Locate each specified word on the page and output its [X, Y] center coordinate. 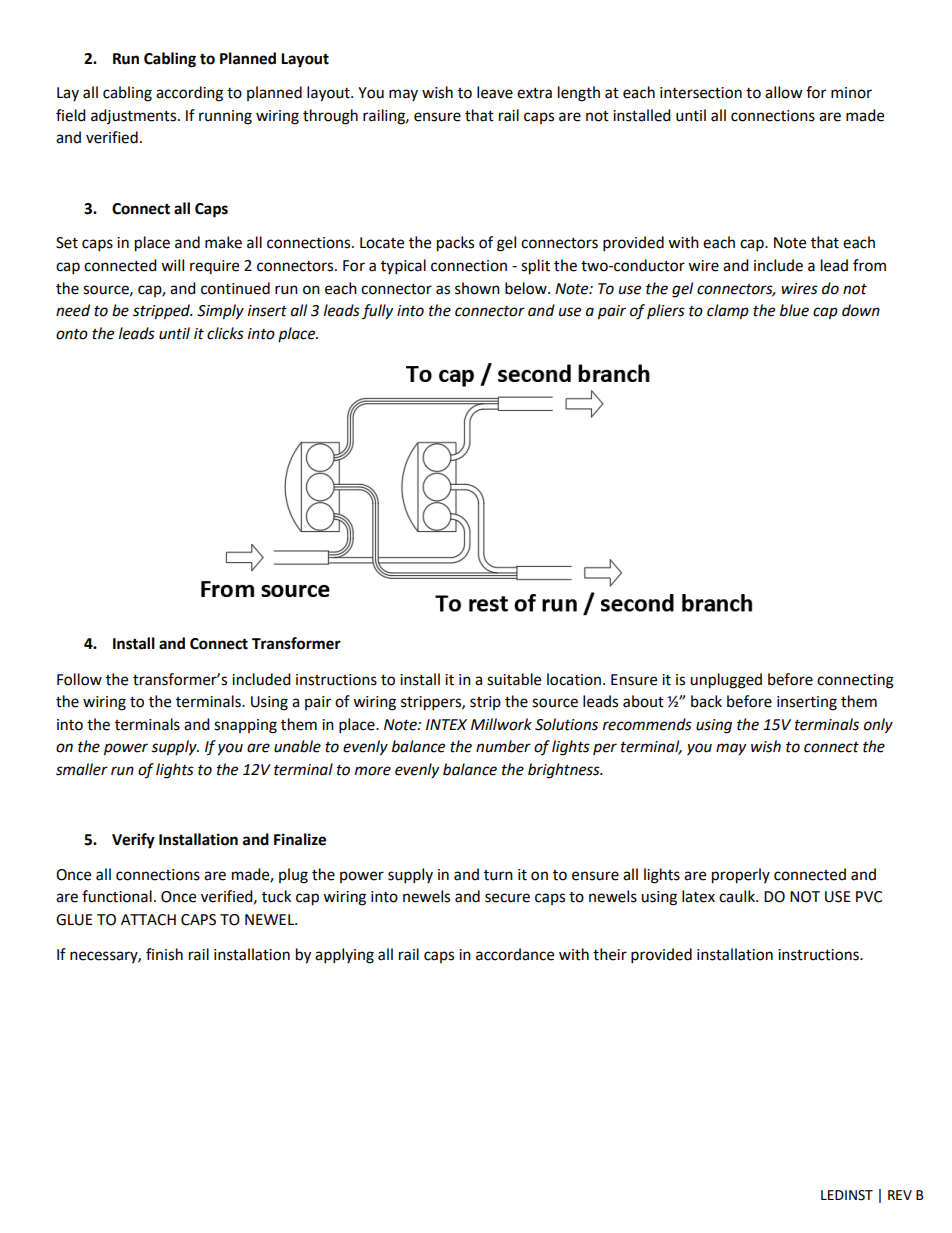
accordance [515, 954]
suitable [514, 679]
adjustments [135, 116]
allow [784, 92]
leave [495, 92]
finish [164, 954]
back [706, 701]
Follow [79, 679]
